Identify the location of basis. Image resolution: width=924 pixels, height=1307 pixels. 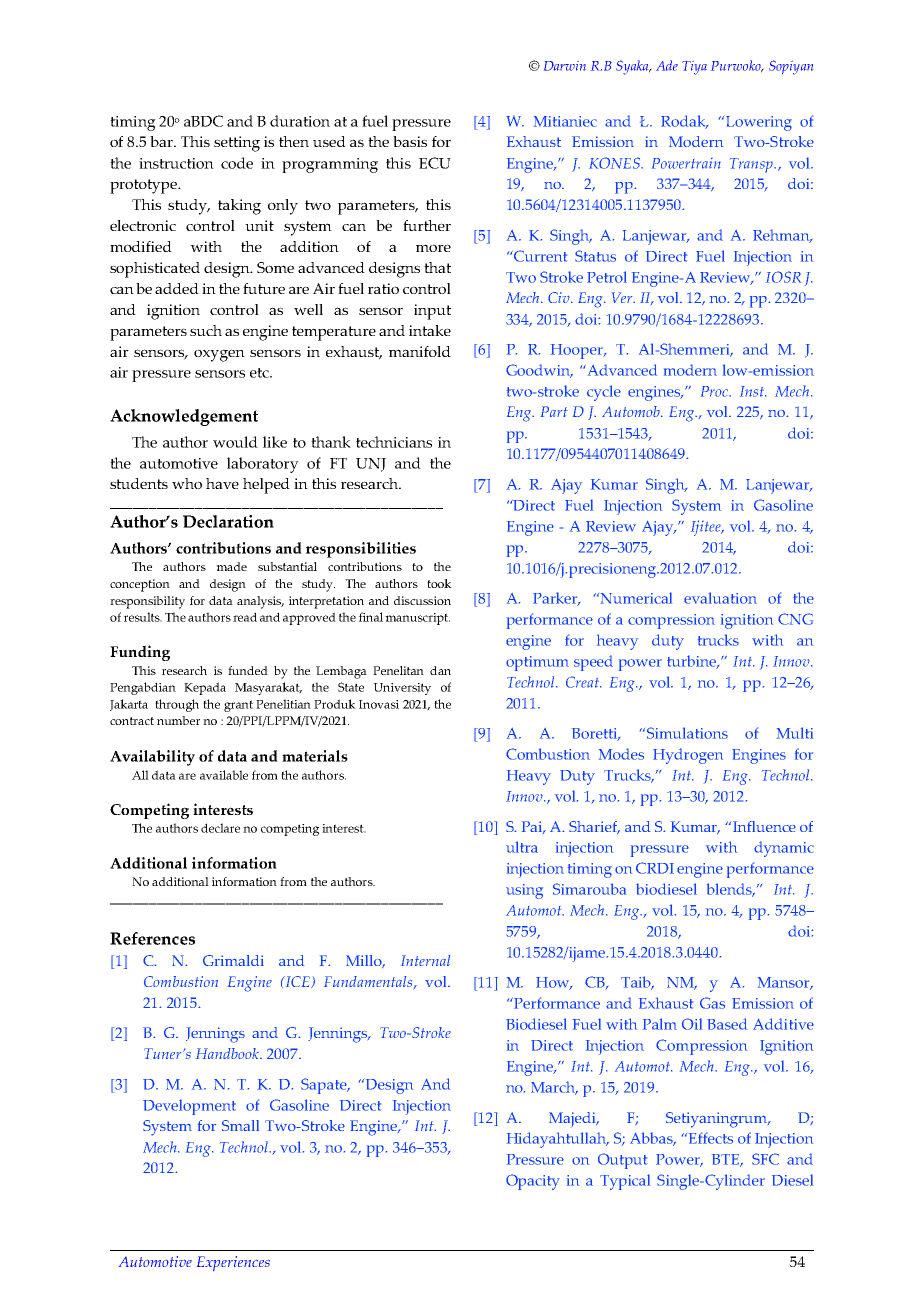
(410, 141).
